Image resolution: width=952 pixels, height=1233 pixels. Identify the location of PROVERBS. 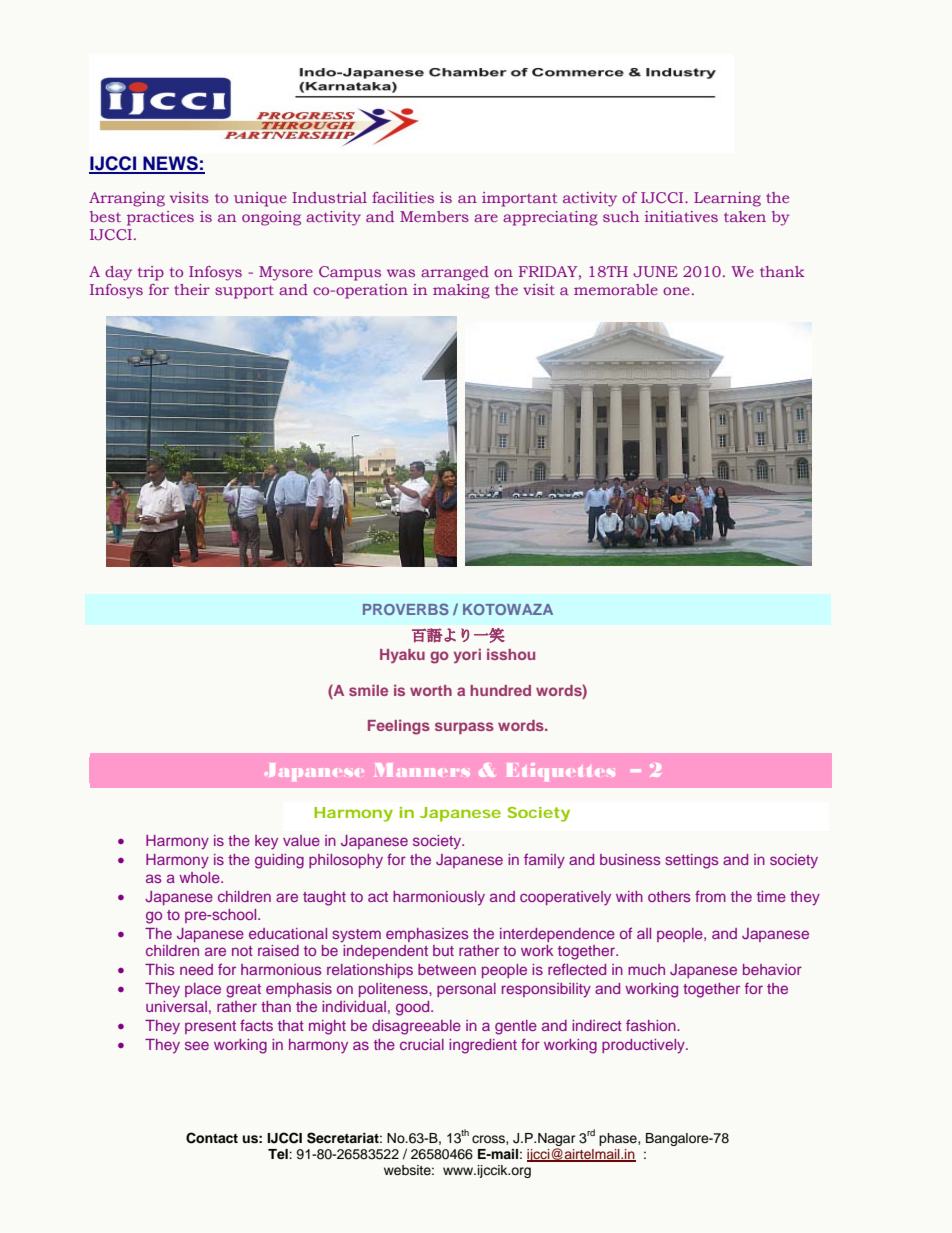
(406, 609).
